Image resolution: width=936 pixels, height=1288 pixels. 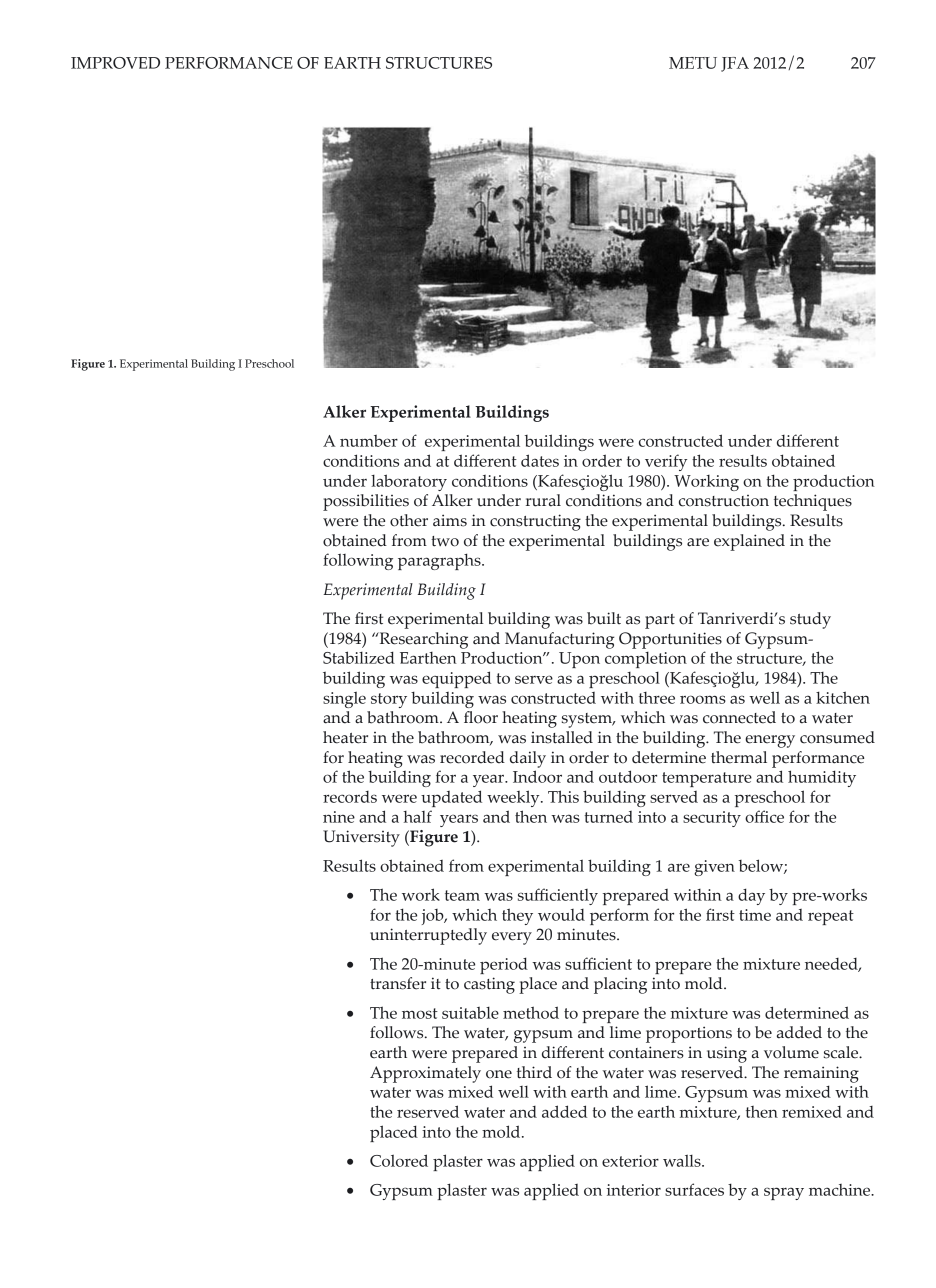 I want to click on possibilities, so click(x=366, y=502).
